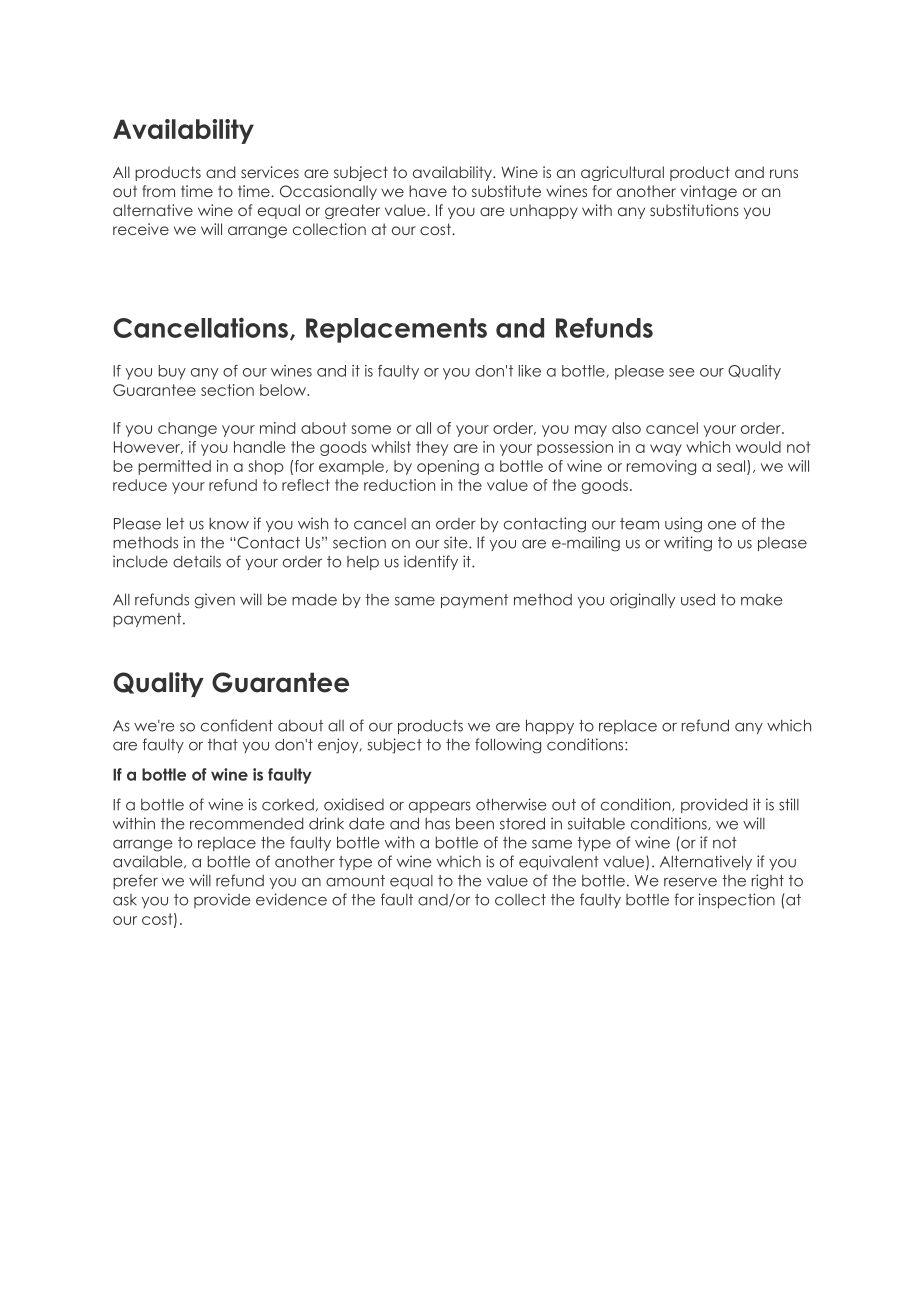  Describe the element at coordinates (428, 191) in the screenshot. I see `have` at that location.
